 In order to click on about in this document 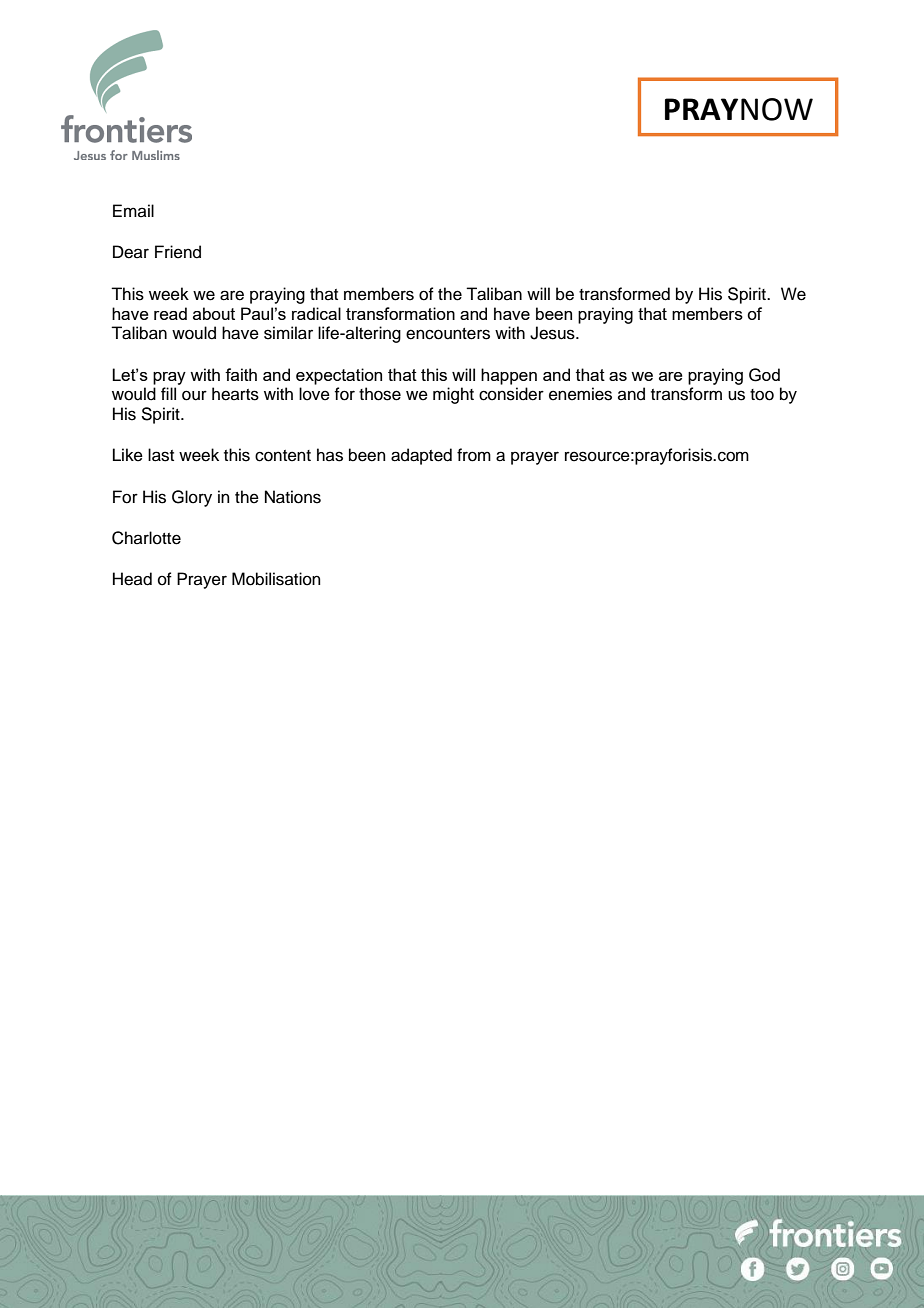, I will do `click(214, 313)`.
